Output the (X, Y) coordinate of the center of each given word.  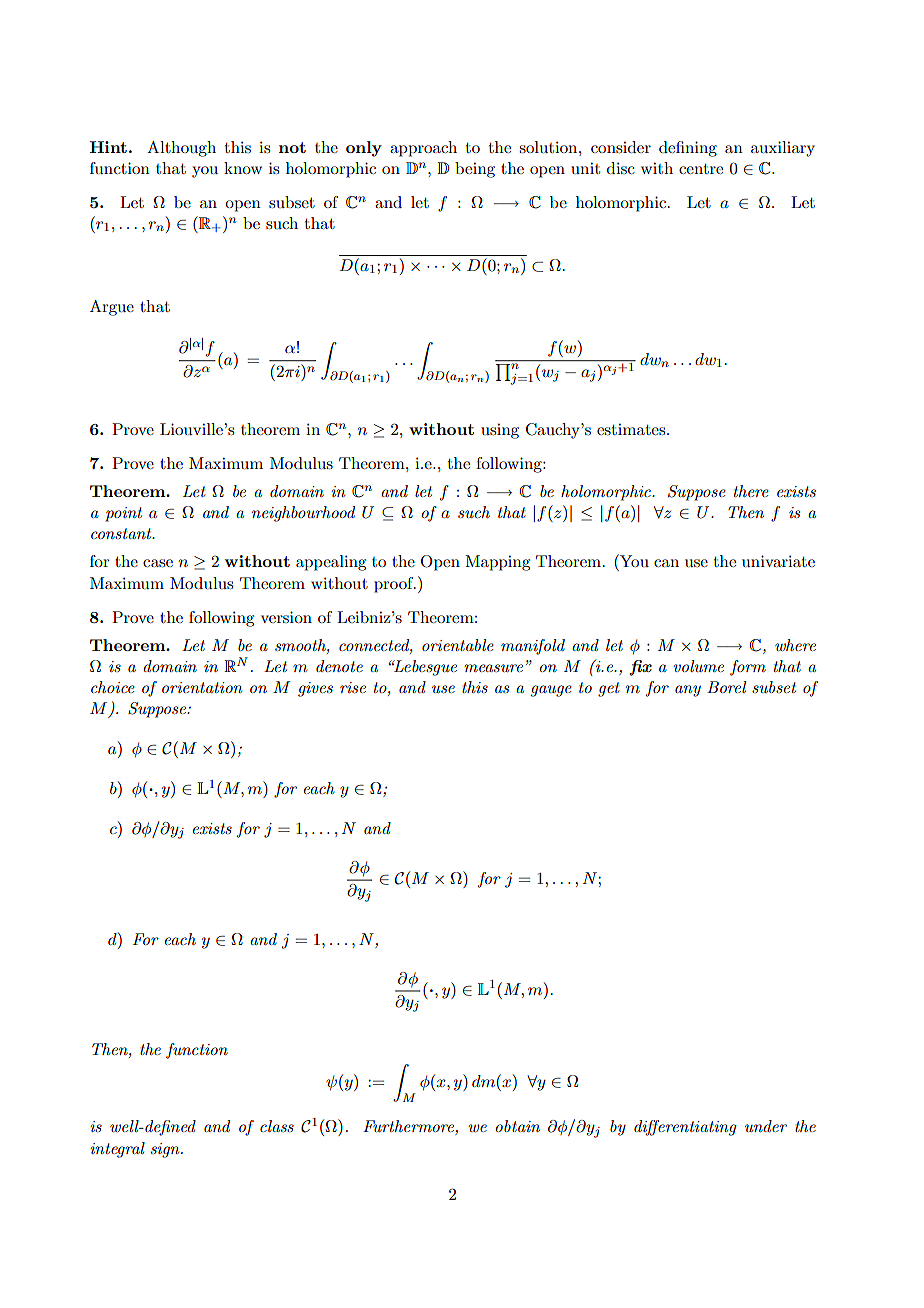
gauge (551, 691)
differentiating (685, 1128)
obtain (517, 1126)
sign (166, 1150)
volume (699, 666)
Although (181, 149)
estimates (632, 429)
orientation (202, 687)
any (688, 691)
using (500, 431)
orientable (457, 645)
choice (112, 687)
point (123, 514)
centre (701, 169)
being (475, 170)
